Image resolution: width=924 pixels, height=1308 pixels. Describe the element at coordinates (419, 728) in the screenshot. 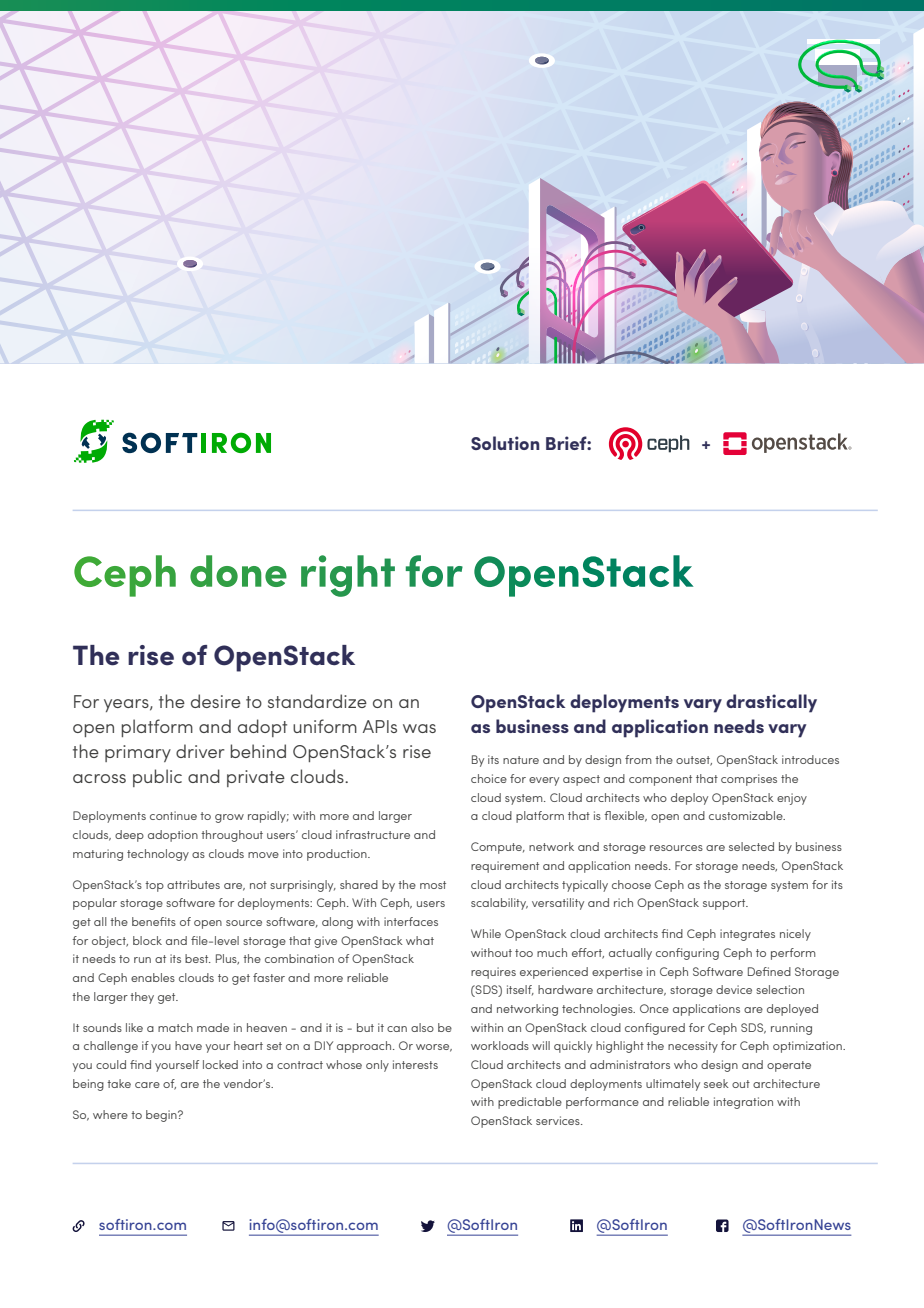

I see `was` at that location.
